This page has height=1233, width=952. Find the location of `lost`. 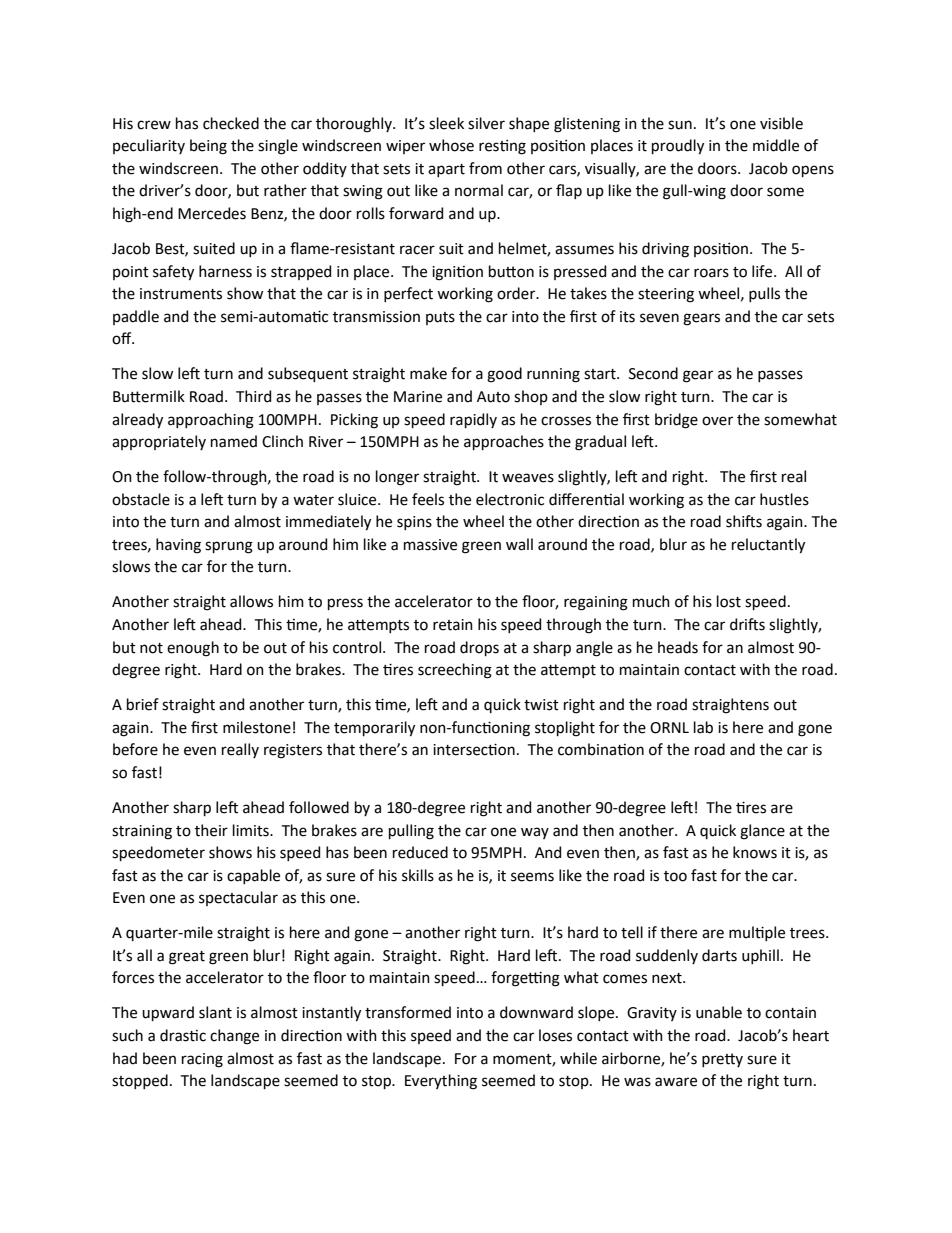

lost is located at coordinates (729, 601).
